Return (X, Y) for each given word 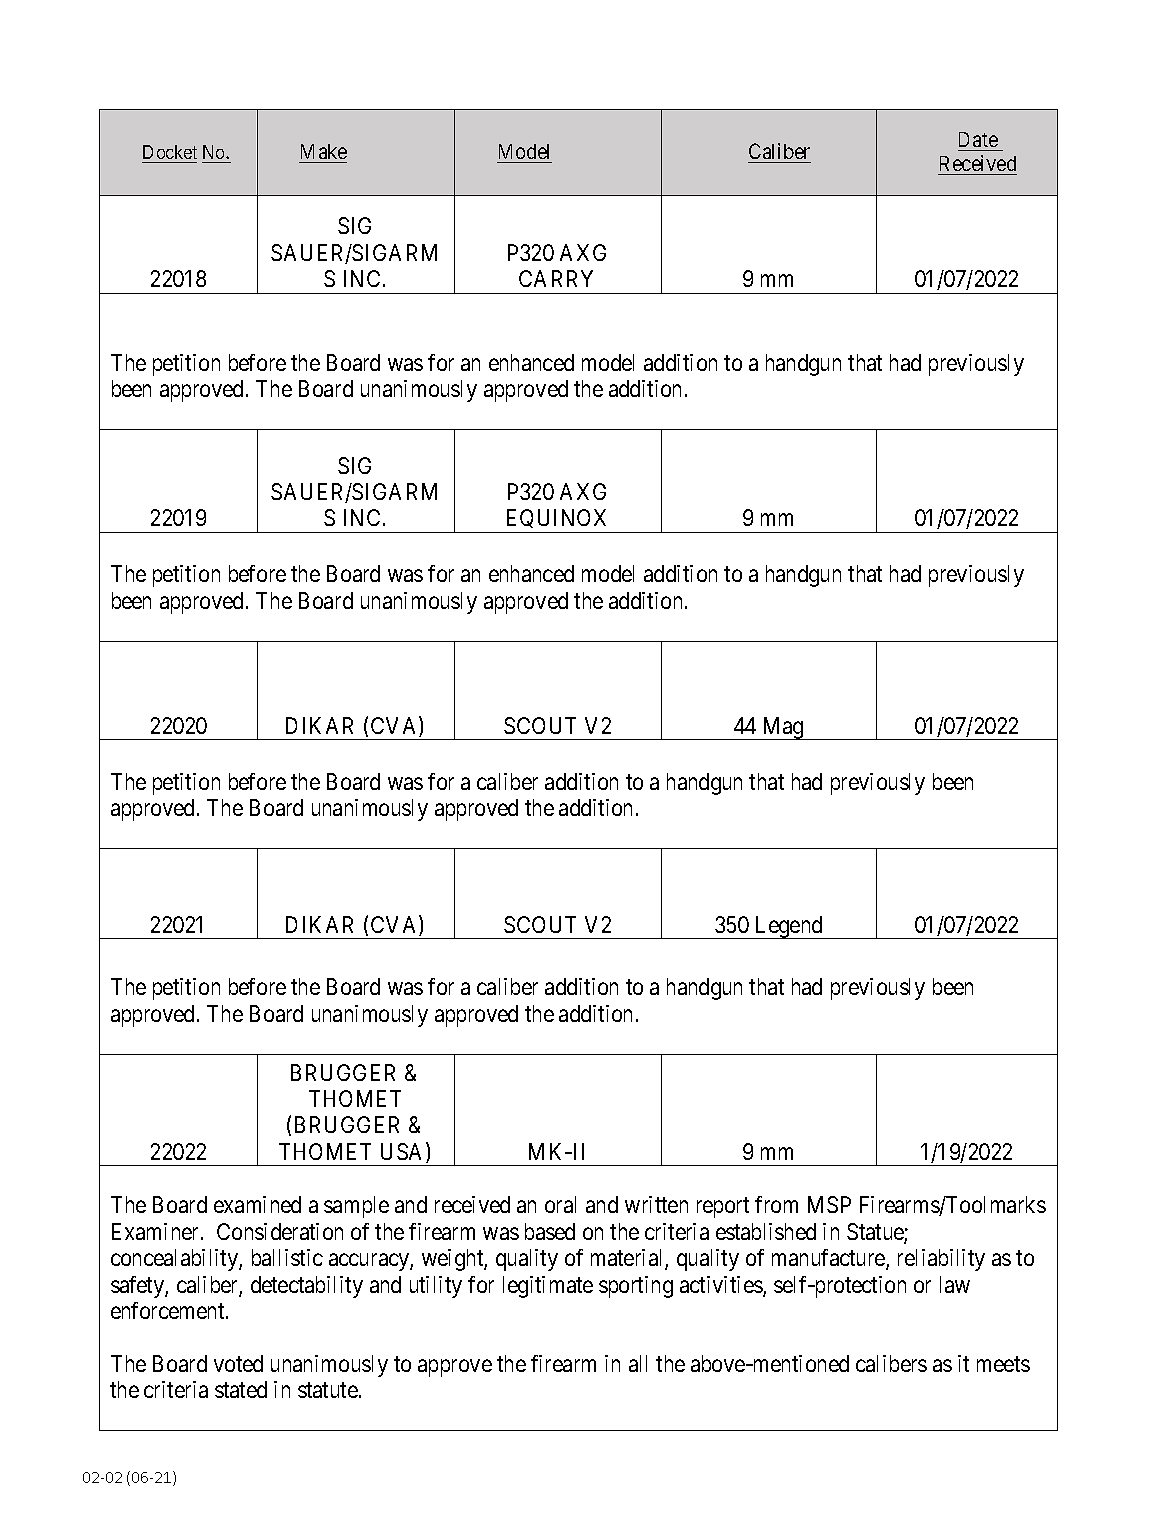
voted (238, 1363)
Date (978, 139)
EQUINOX (558, 521)
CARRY (556, 278)
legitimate (548, 1287)
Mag (783, 728)
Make (324, 151)
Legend (788, 927)
